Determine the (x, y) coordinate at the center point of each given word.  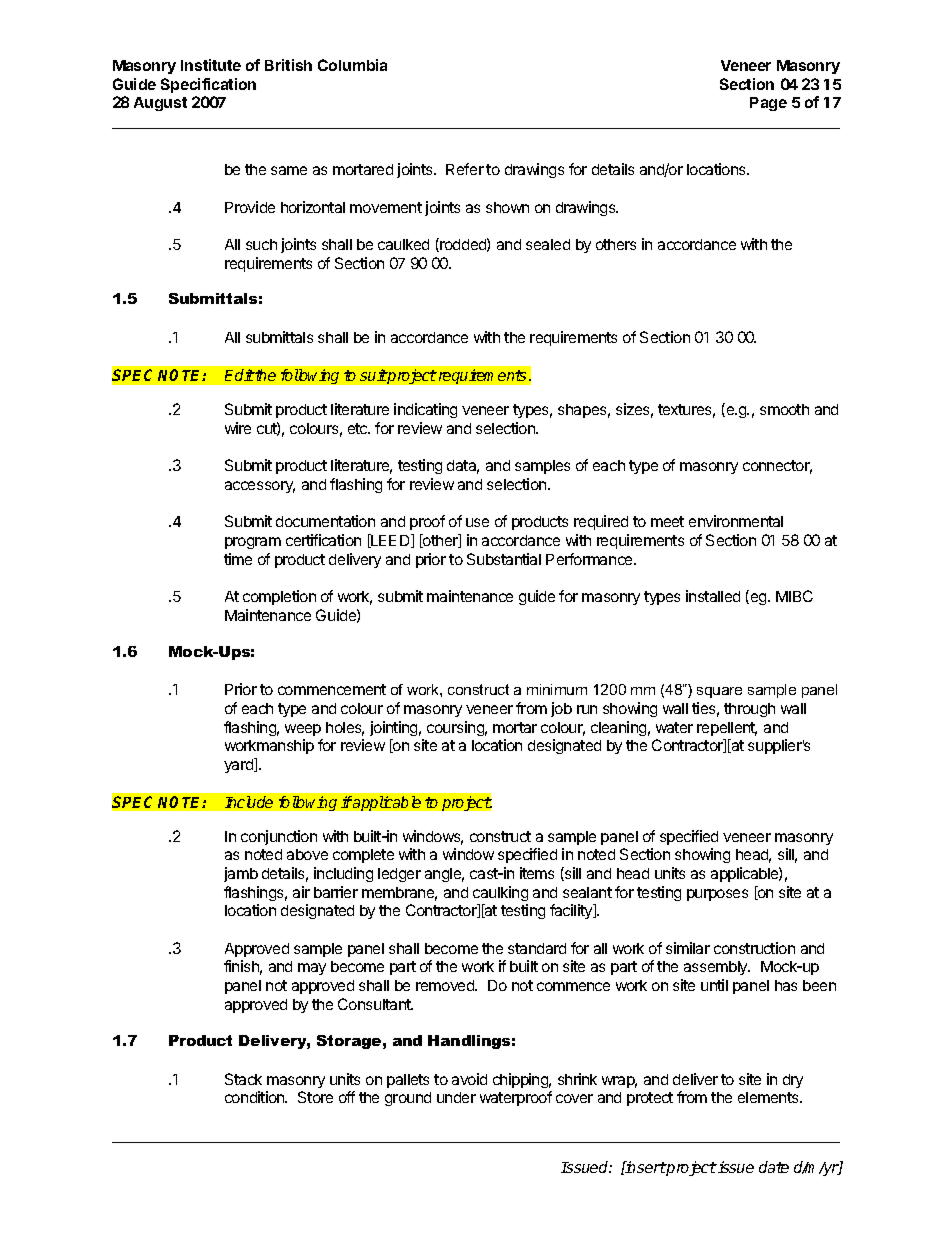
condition (256, 1097)
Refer (465, 169)
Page (768, 104)
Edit (239, 375)
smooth (784, 409)
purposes (717, 895)
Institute (211, 65)
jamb (241, 874)
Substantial (504, 559)
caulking (500, 893)
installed (713, 596)
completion (279, 597)
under (456, 1097)
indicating (425, 410)
